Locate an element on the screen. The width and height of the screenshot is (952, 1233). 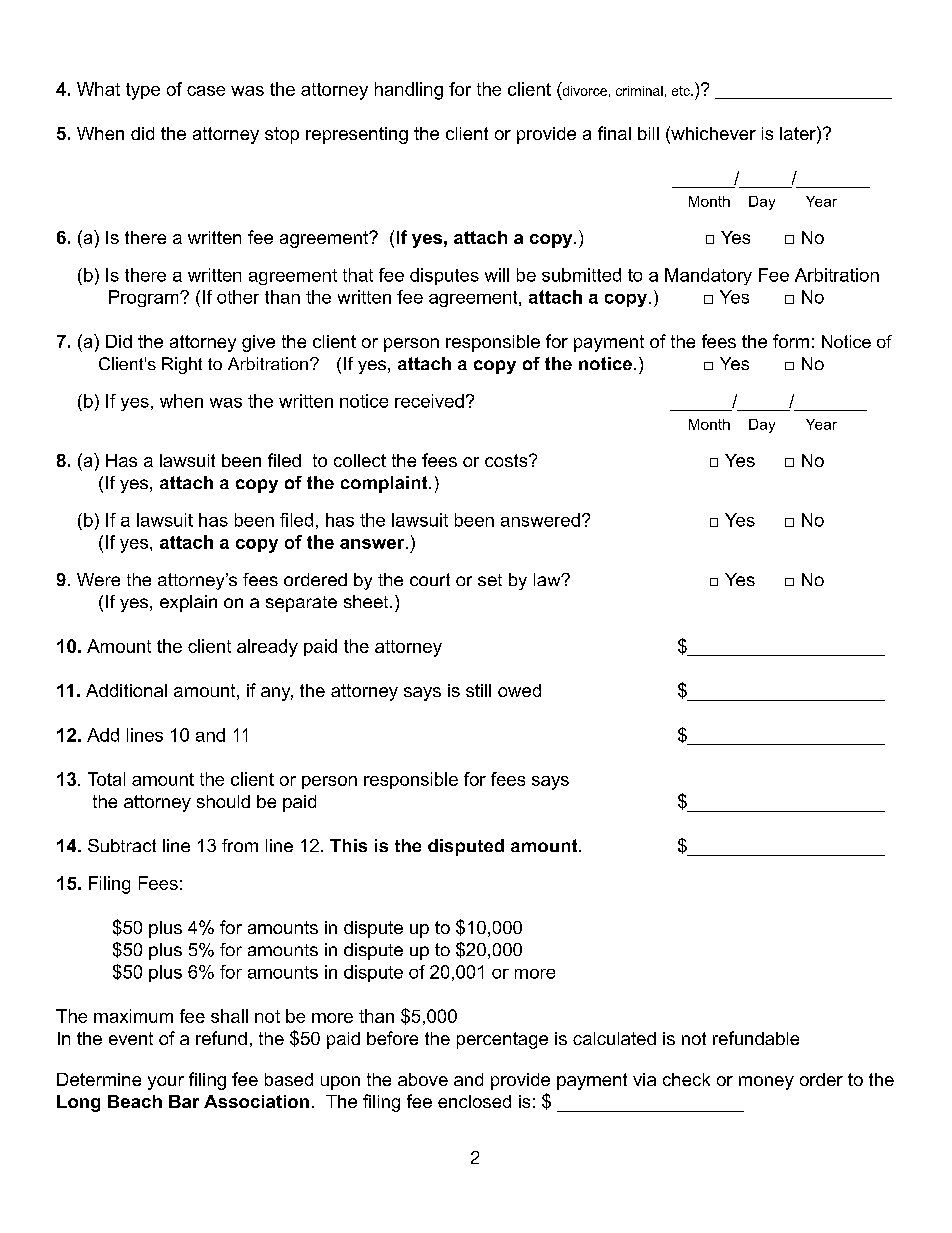
your is located at coordinates (166, 1083).
